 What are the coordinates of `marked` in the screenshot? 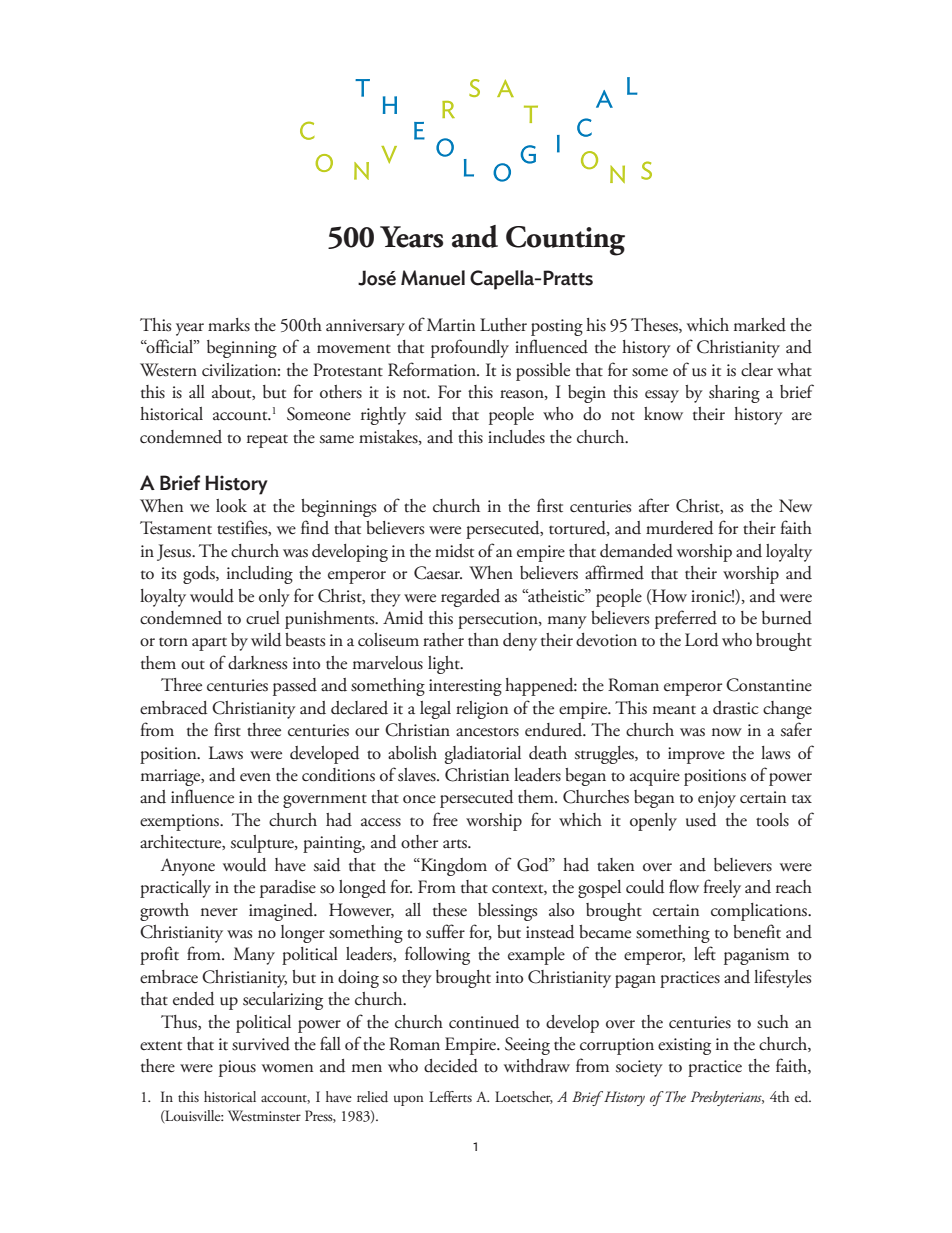 It's located at (760, 325).
